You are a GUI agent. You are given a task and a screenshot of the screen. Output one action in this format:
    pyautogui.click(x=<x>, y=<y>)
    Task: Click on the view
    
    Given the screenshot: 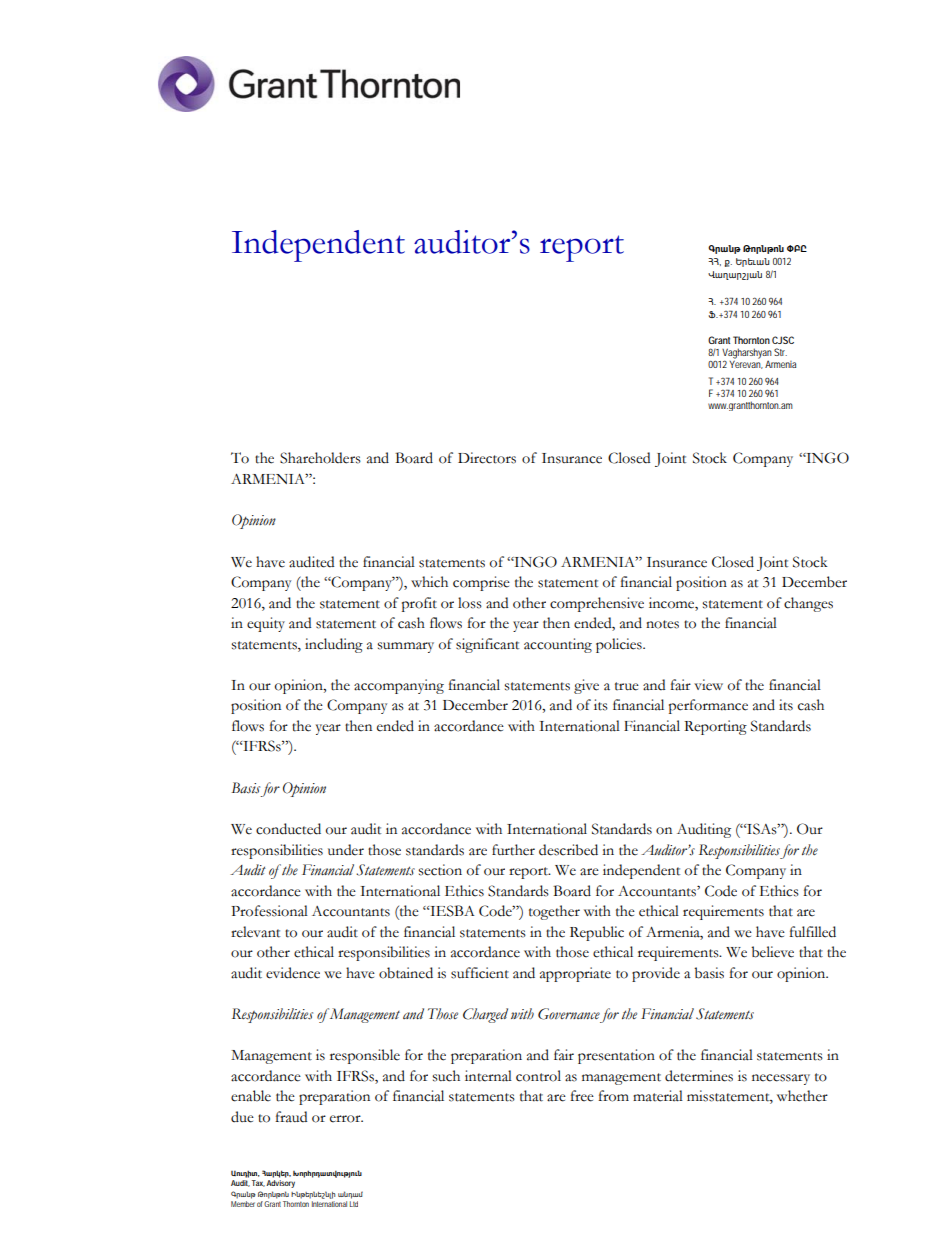 What is the action you would take?
    pyautogui.click(x=708, y=685)
